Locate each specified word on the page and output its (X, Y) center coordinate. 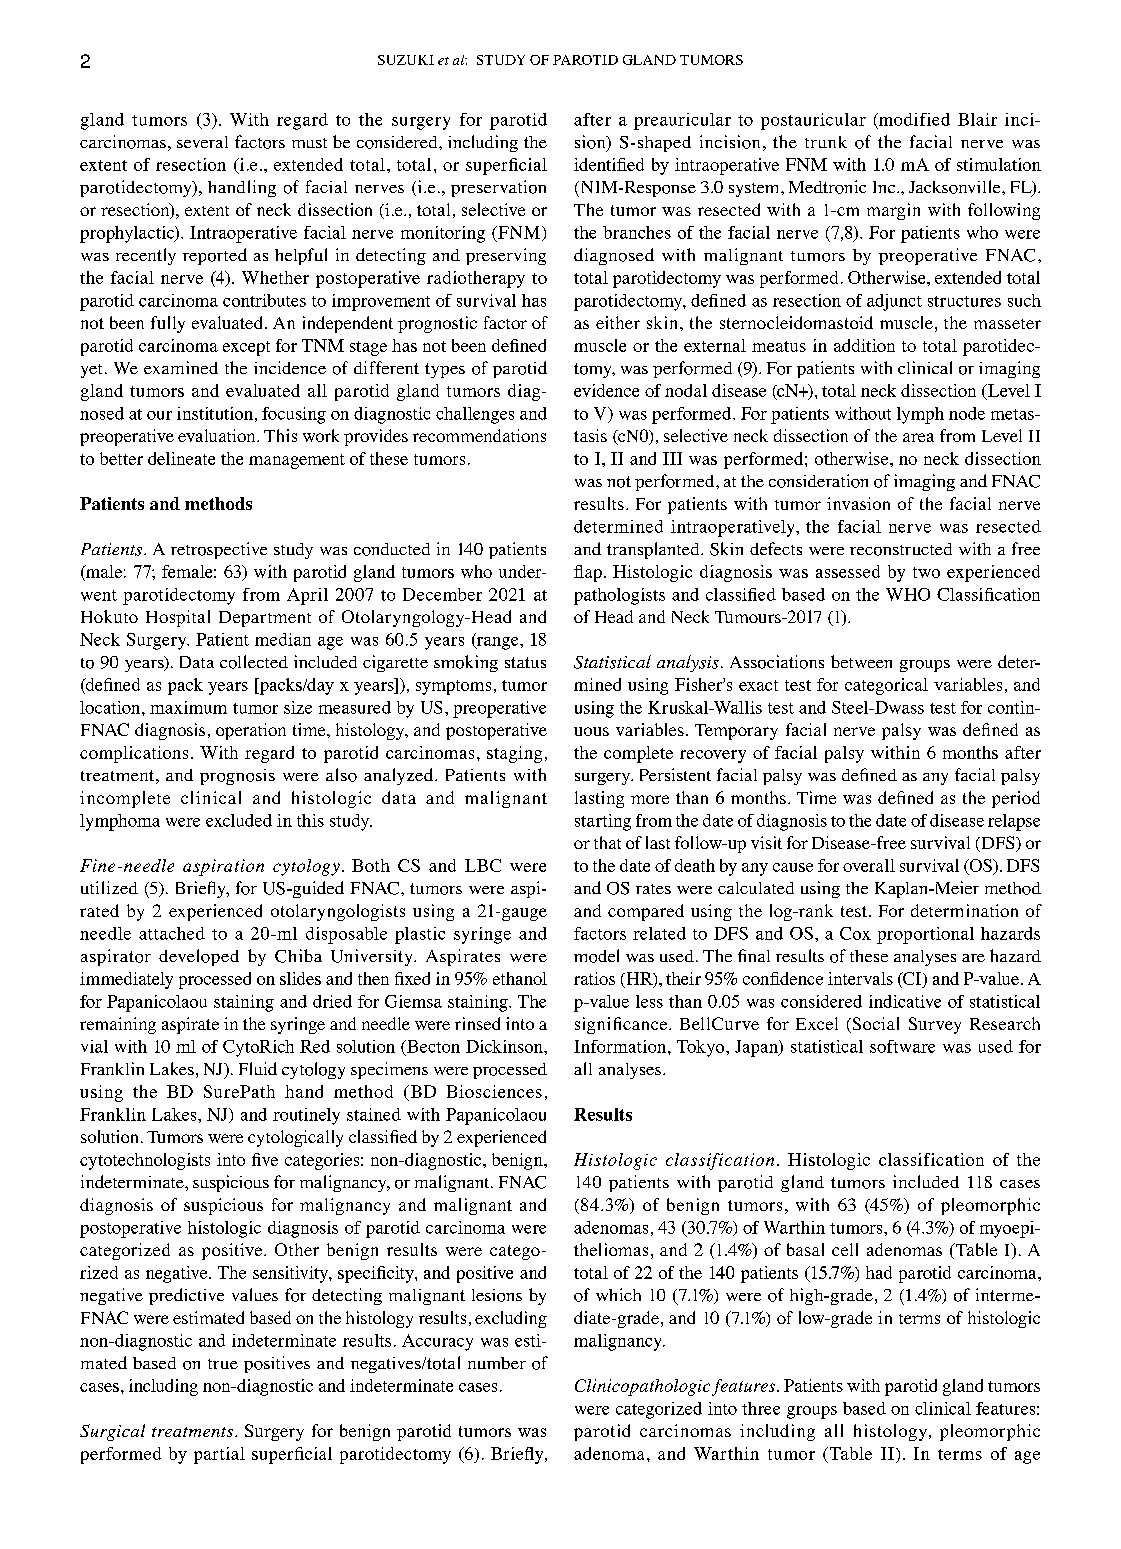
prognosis (237, 777)
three (761, 1408)
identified (609, 164)
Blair (977, 119)
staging (514, 754)
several (202, 142)
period (1016, 799)
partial (219, 1455)
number (497, 1363)
